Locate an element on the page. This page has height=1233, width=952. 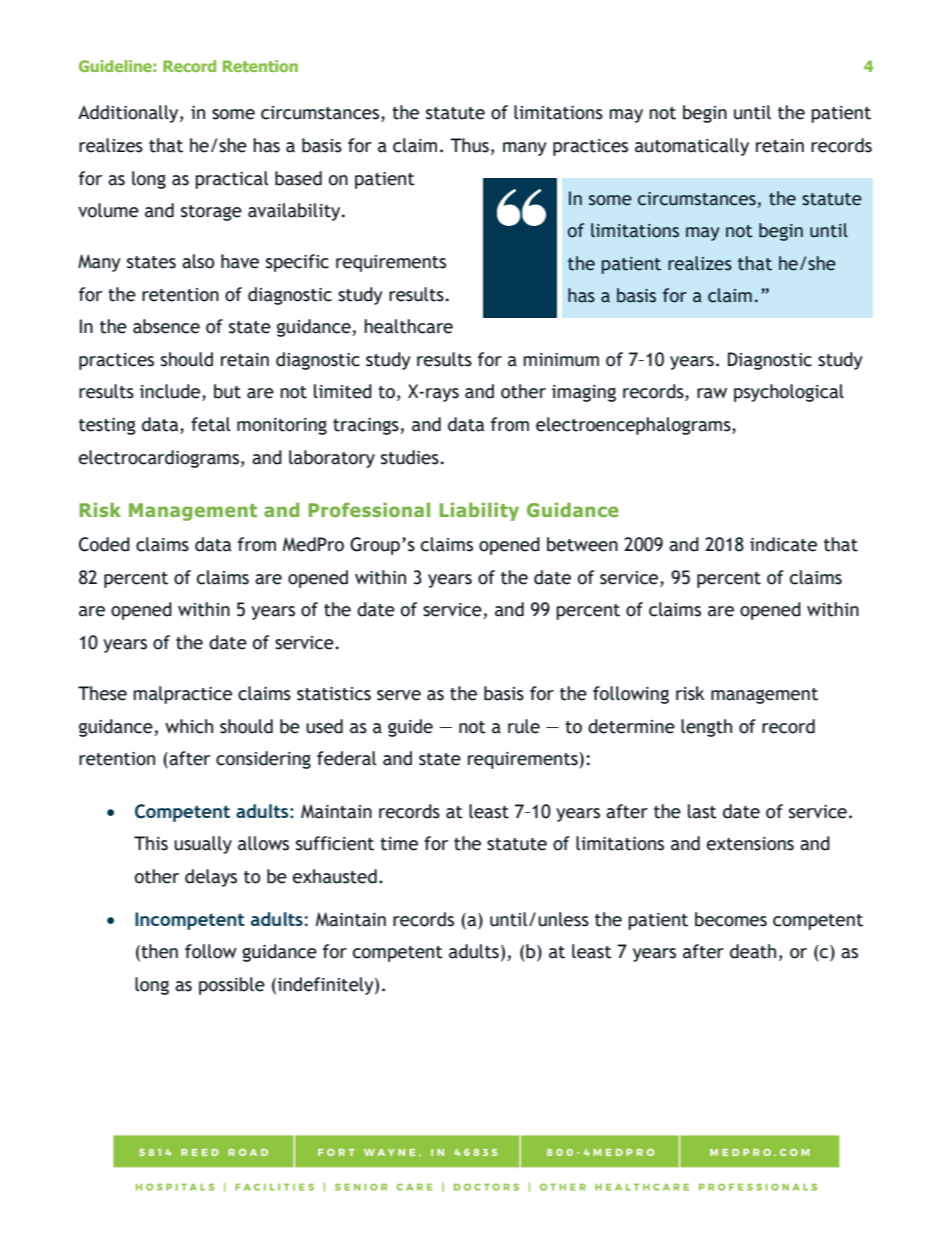
exhausted is located at coordinates (335, 876).
